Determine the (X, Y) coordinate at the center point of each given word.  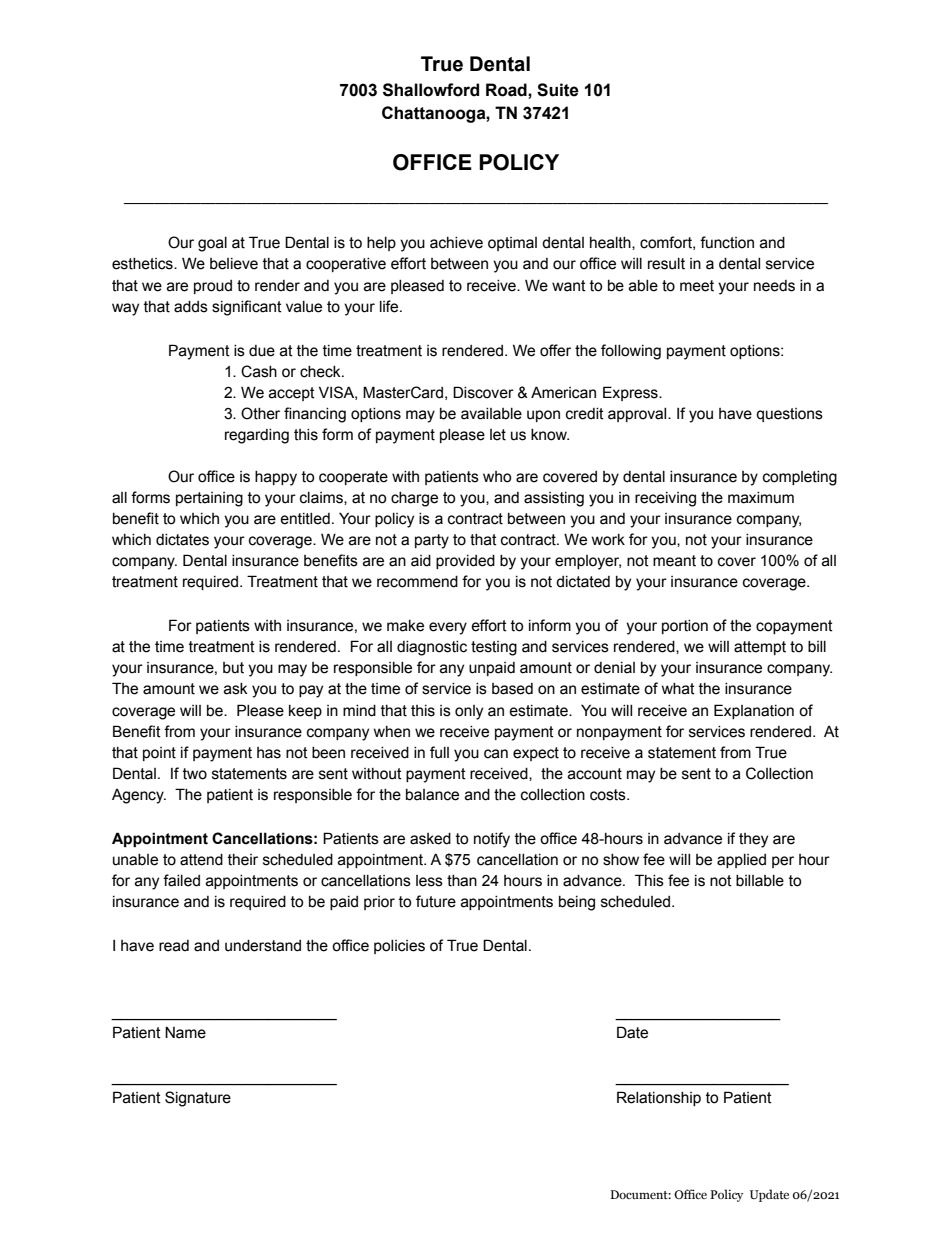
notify (492, 840)
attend (201, 860)
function (727, 242)
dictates (182, 540)
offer (555, 350)
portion (685, 627)
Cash (259, 371)
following (631, 352)
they (753, 840)
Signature (198, 1099)
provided (465, 562)
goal (212, 244)
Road (507, 90)
